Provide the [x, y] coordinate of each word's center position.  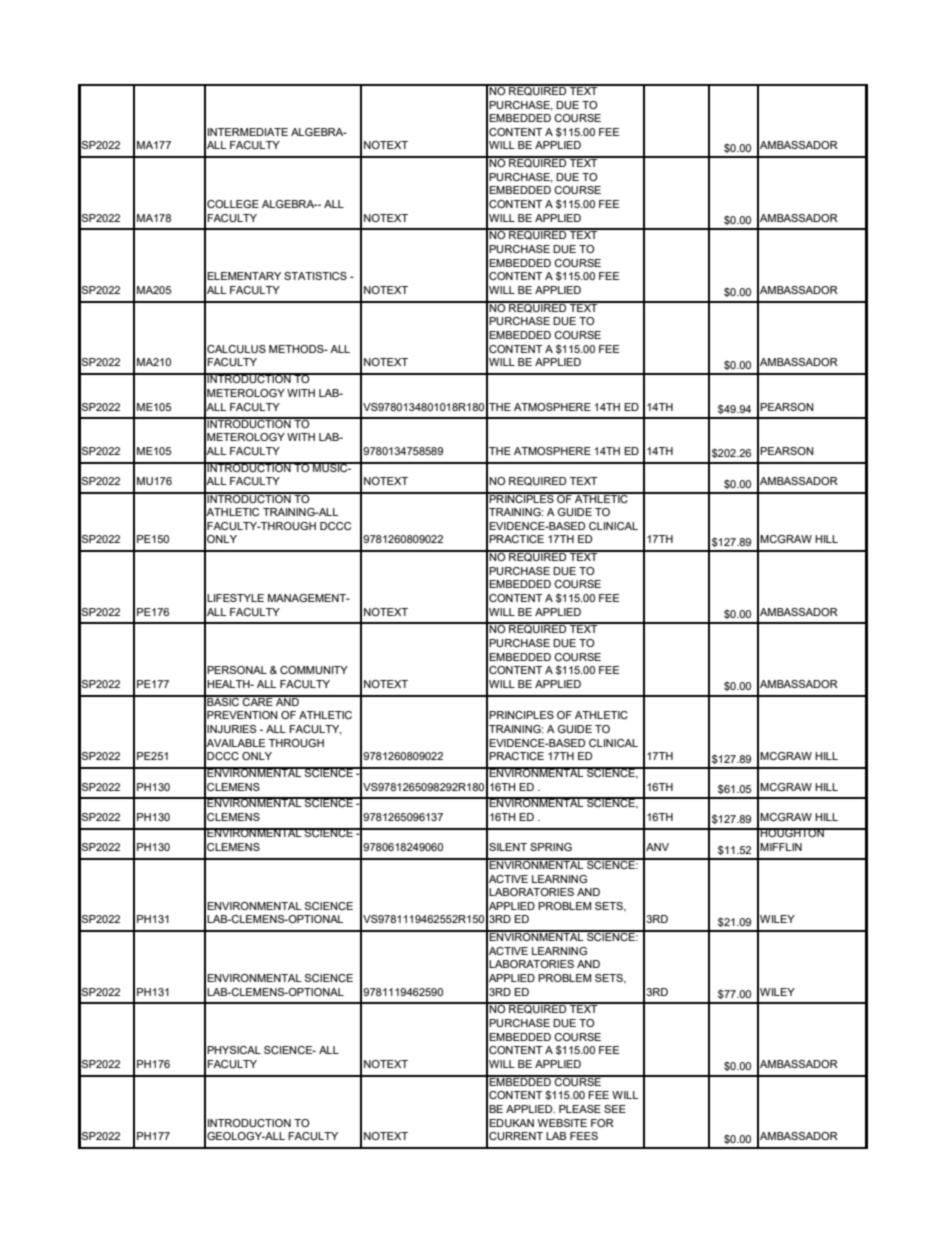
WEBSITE [562, 1123]
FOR [602, 1123]
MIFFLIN [781, 847]
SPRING [551, 847]
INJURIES [231, 729]
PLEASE [580, 1109]
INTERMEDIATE [248, 132]
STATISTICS [315, 276]
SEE [615, 1109]
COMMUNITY [314, 670]
